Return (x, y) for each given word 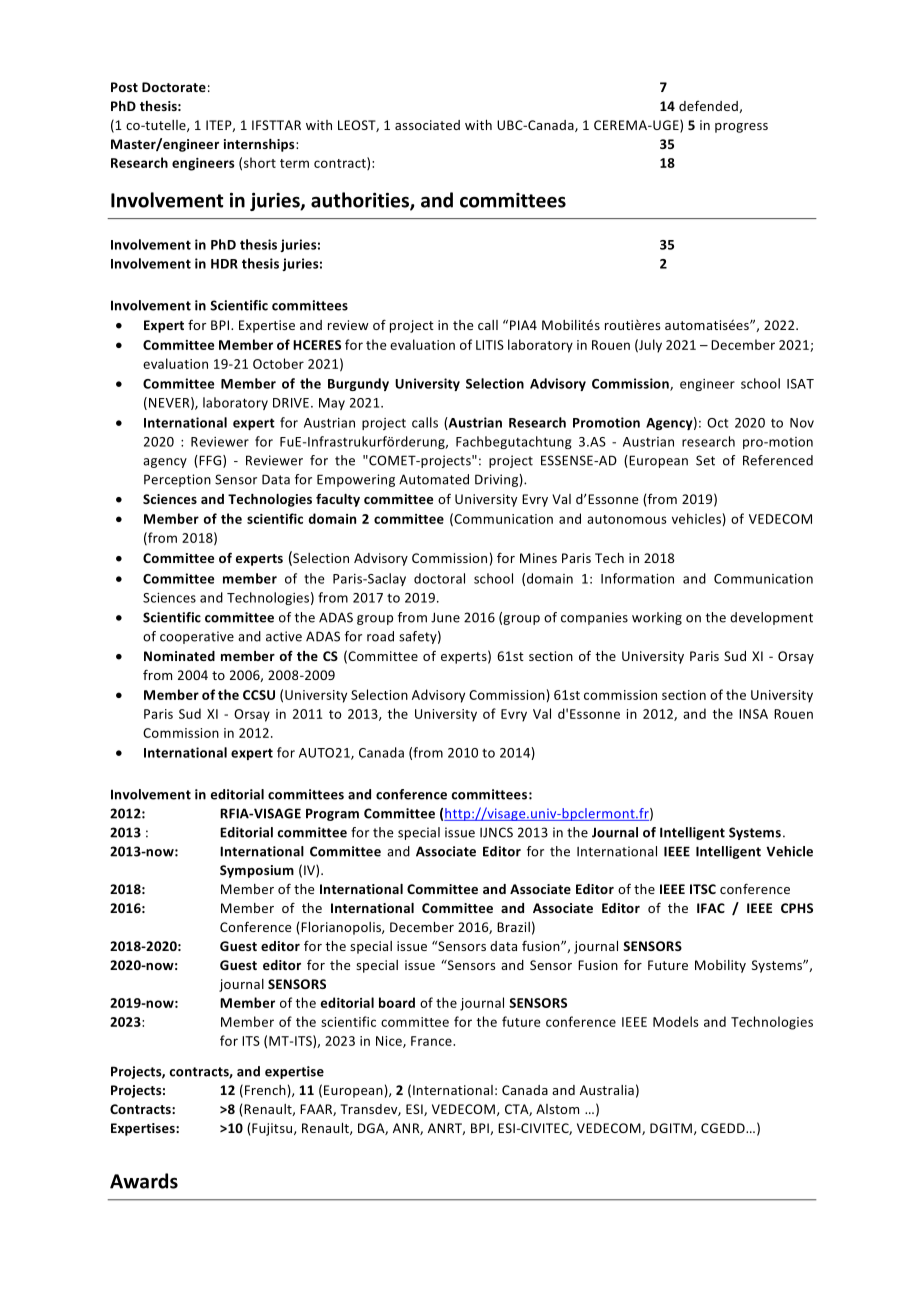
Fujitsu (273, 1129)
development (771, 618)
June (445, 617)
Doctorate (174, 87)
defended (709, 107)
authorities (361, 201)
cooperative (197, 637)
